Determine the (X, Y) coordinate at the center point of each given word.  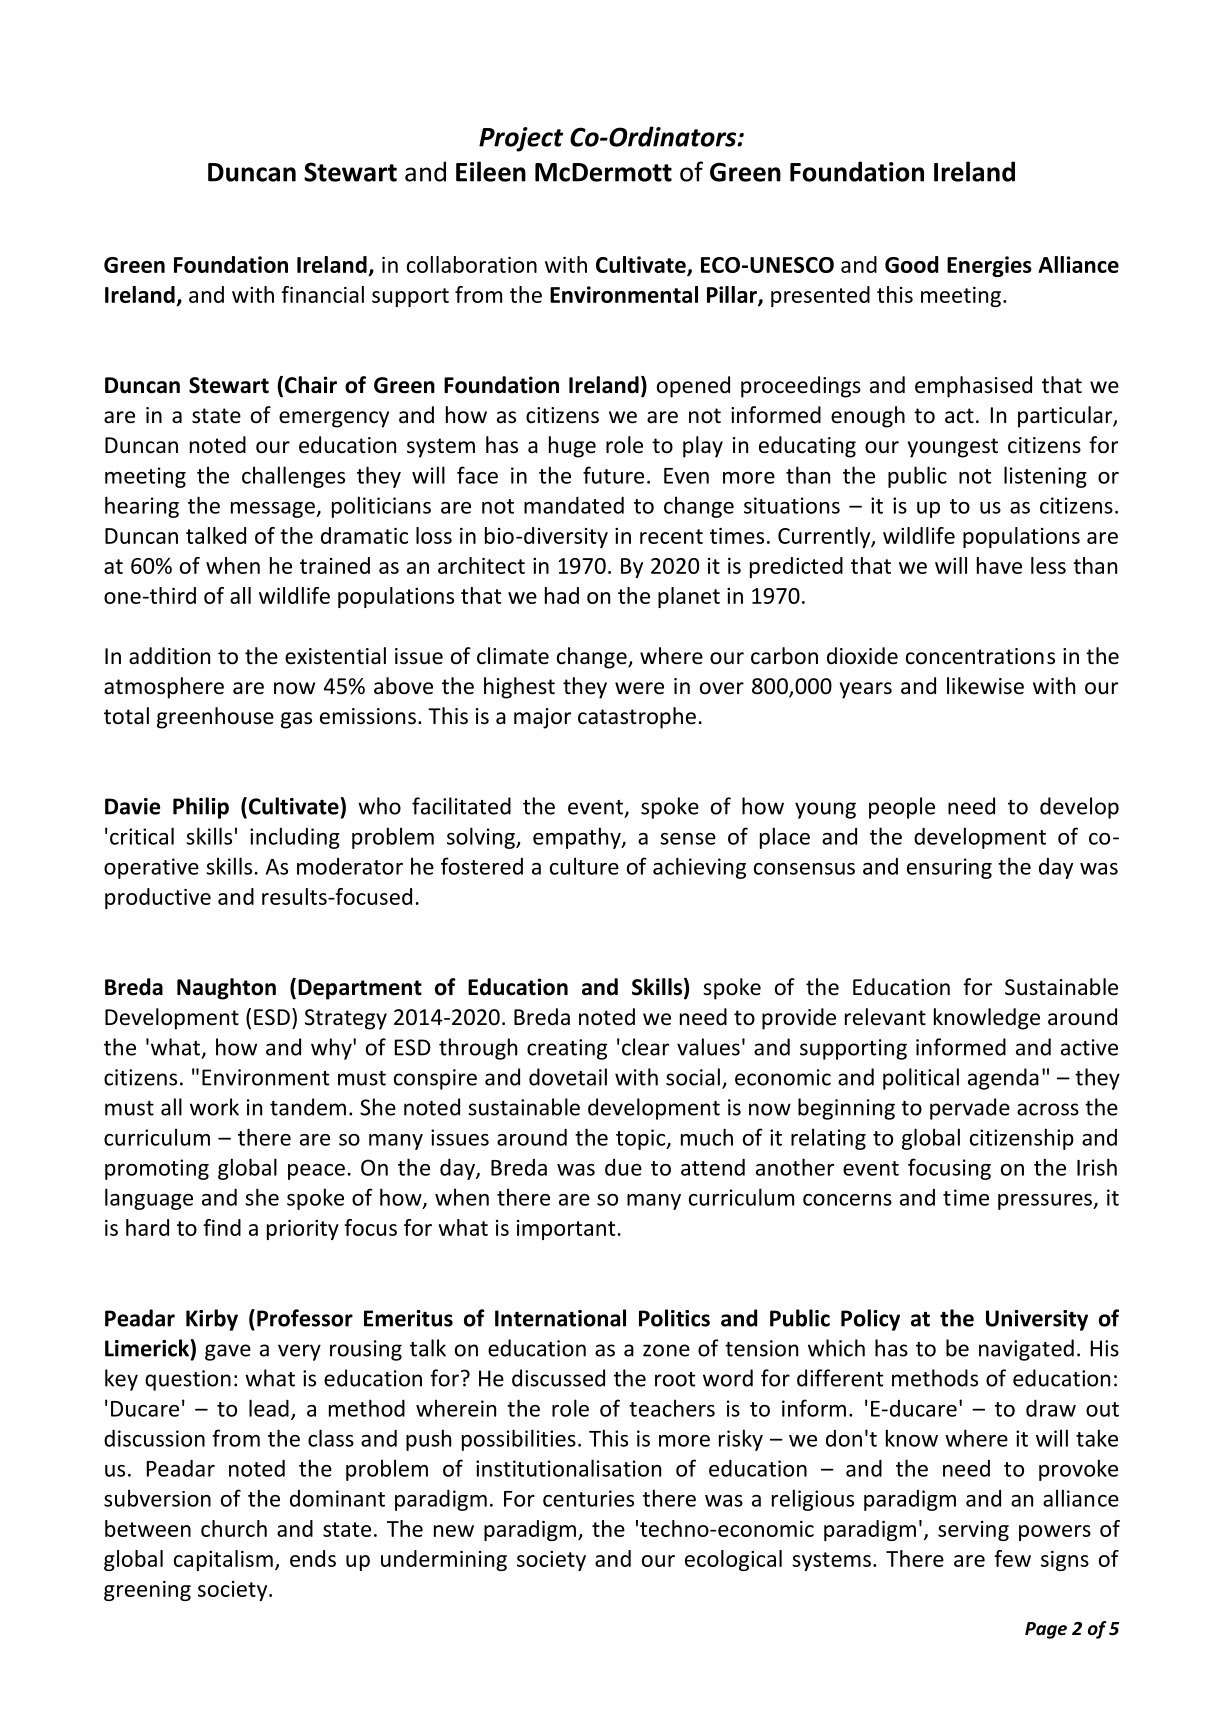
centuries (588, 1498)
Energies (989, 266)
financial (322, 294)
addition (169, 656)
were (639, 688)
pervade (970, 1109)
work (214, 1107)
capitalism (223, 1560)
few (1012, 1558)
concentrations (980, 656)
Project (521, 139)
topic (642, 1139)
